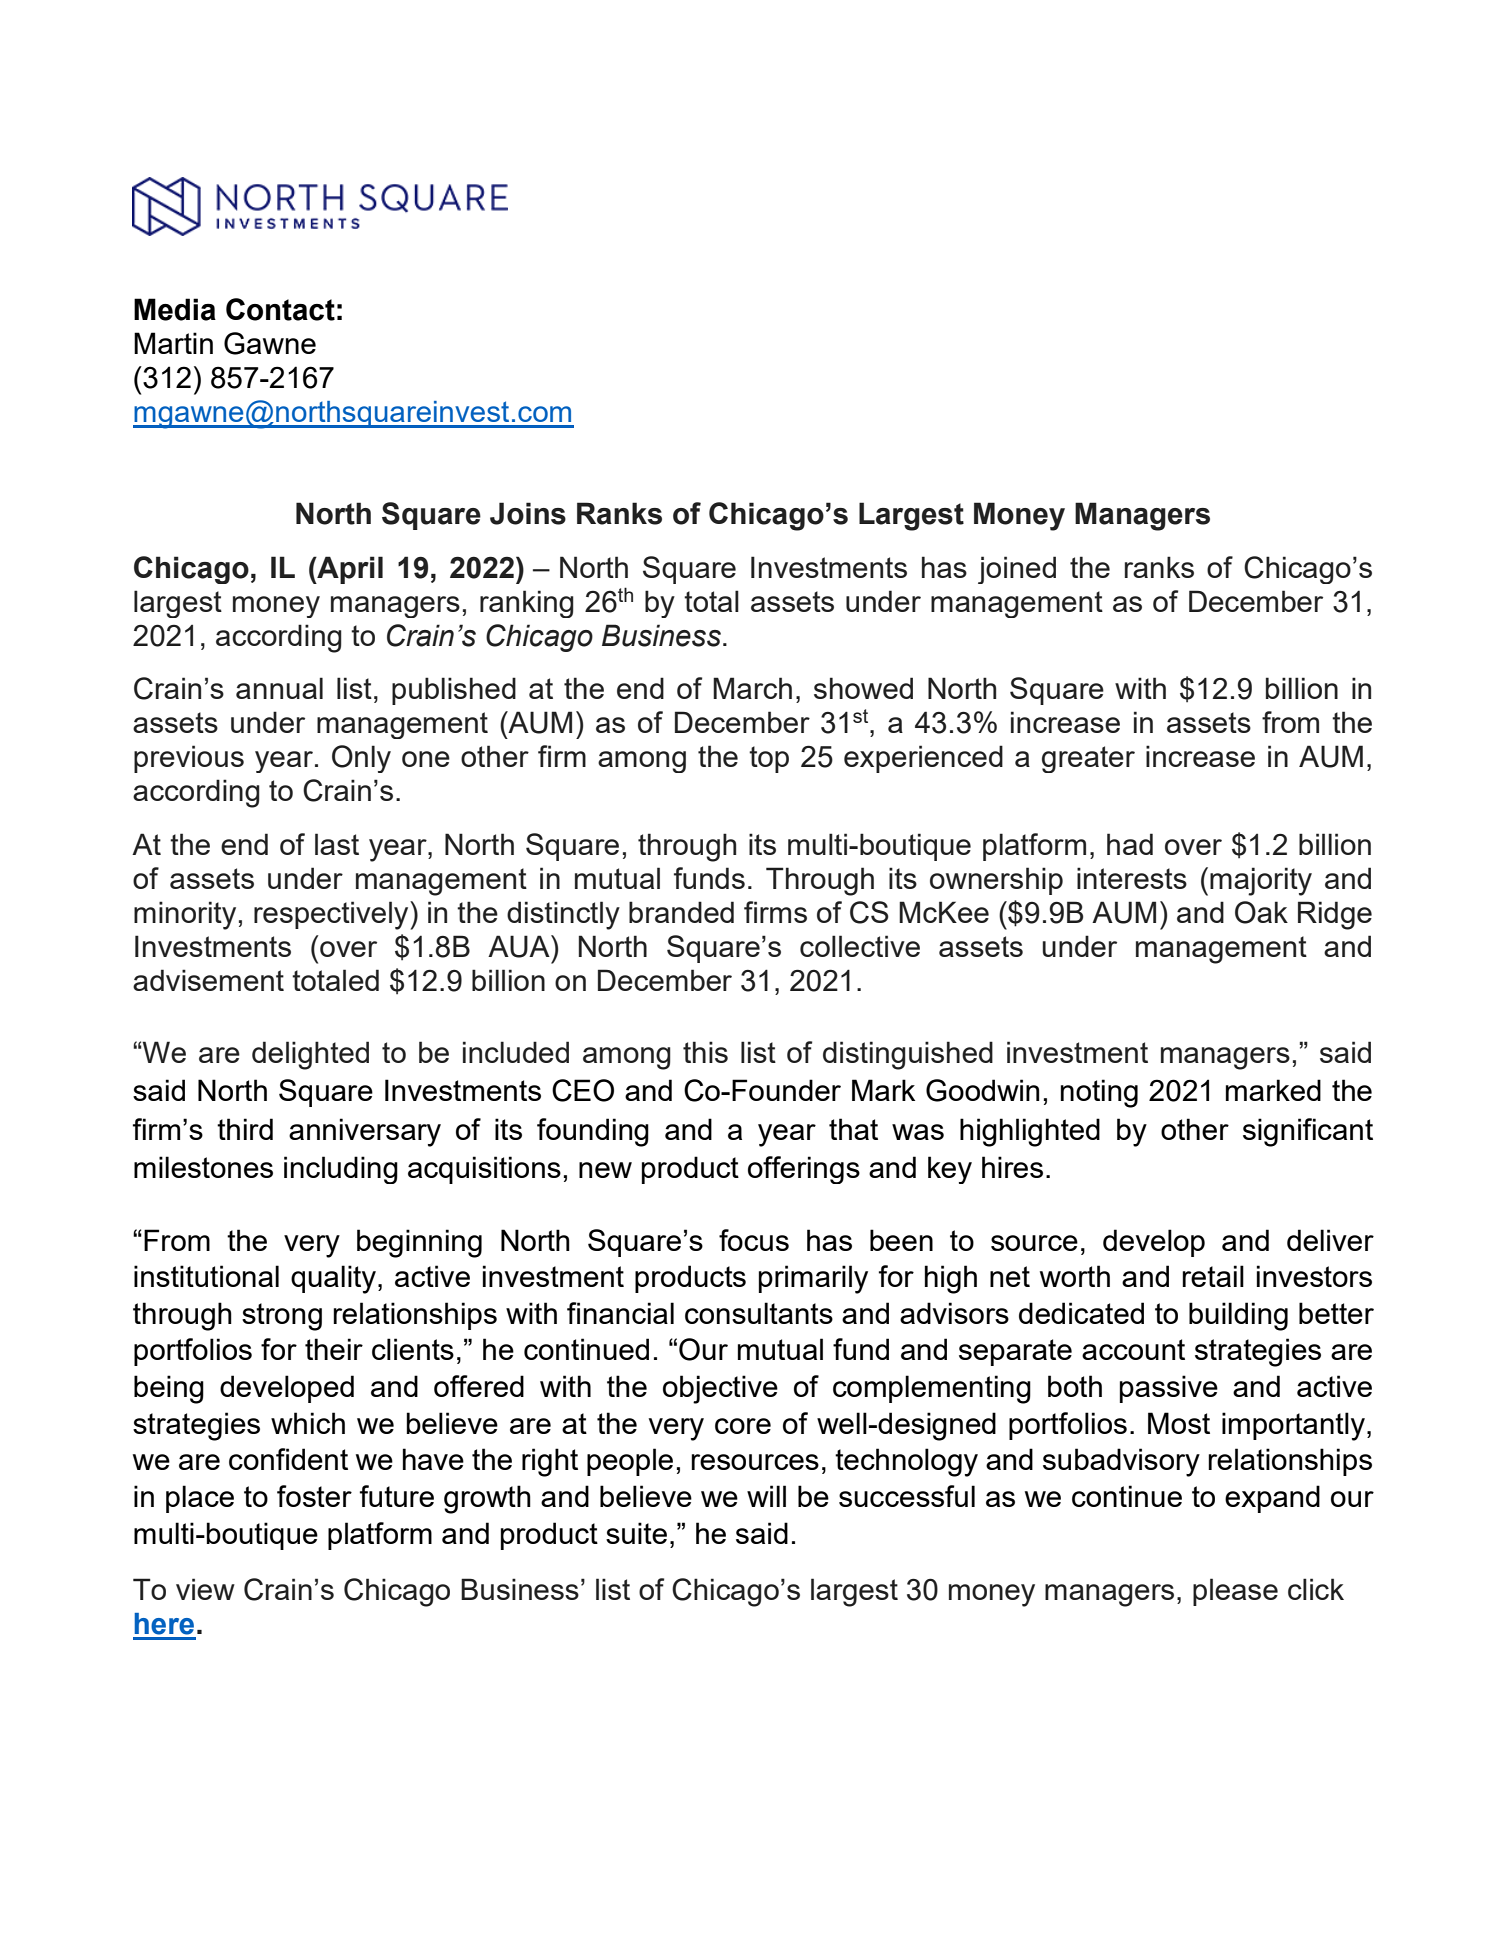 Image resolution: width=1506 pixels, height=1949 pixels. What do you see at coordinates (681, 912) in the page?
I see `branded` at bounding box center [681, 912].
